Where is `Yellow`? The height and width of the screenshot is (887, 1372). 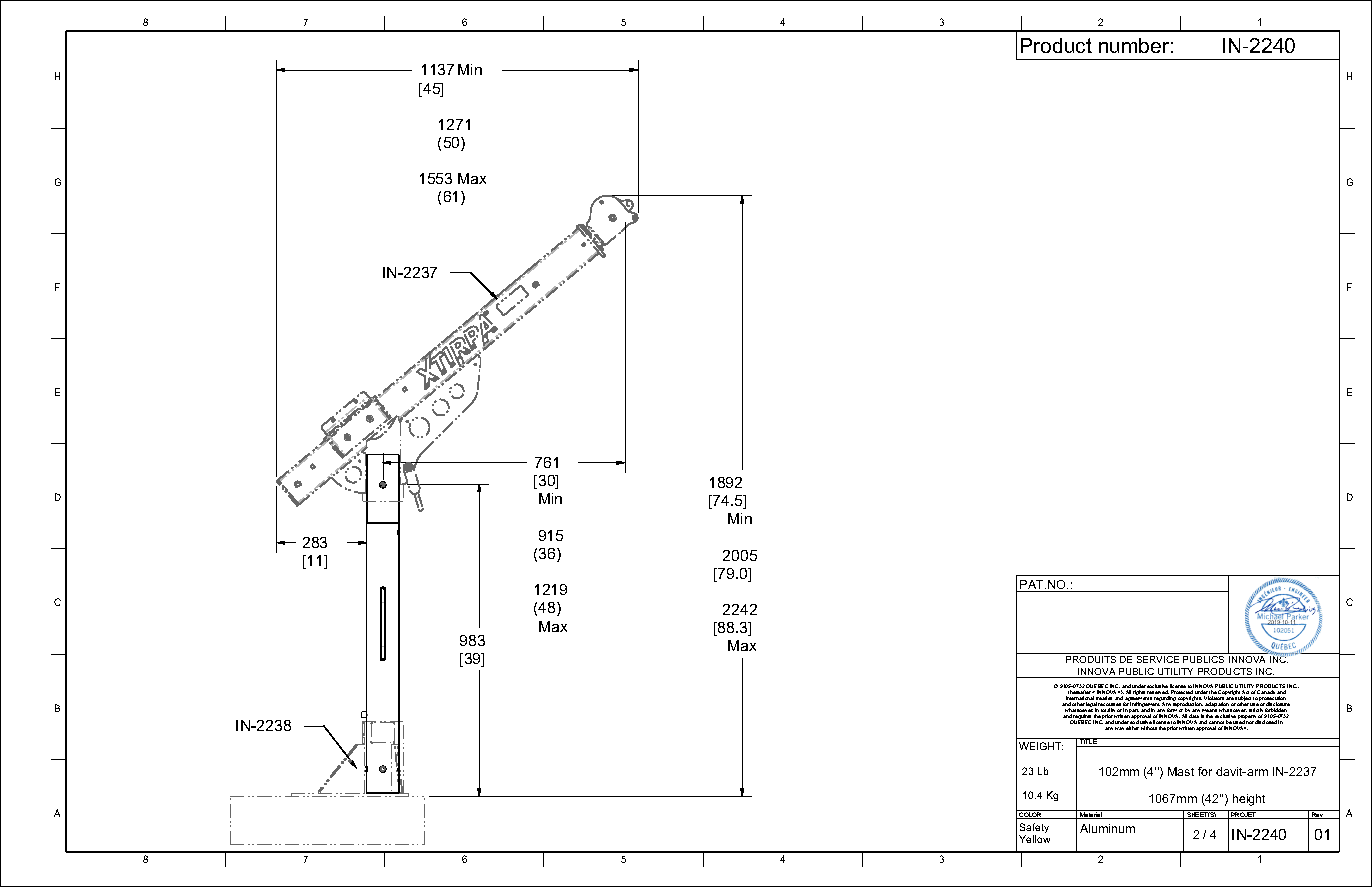
Yellow is located at coordinates (1034, 839).
